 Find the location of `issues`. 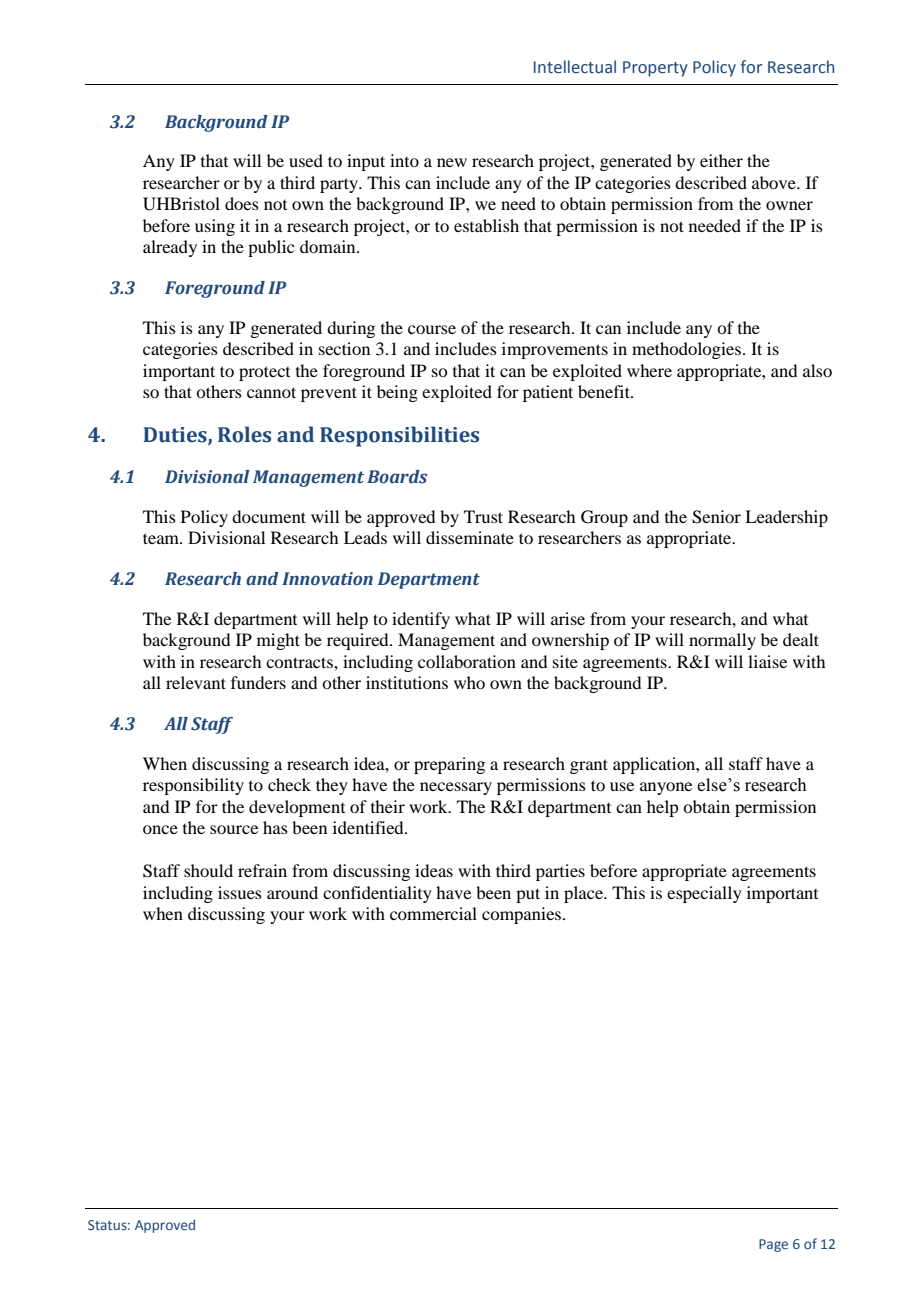

issues is located at coordinates (240, 892).
